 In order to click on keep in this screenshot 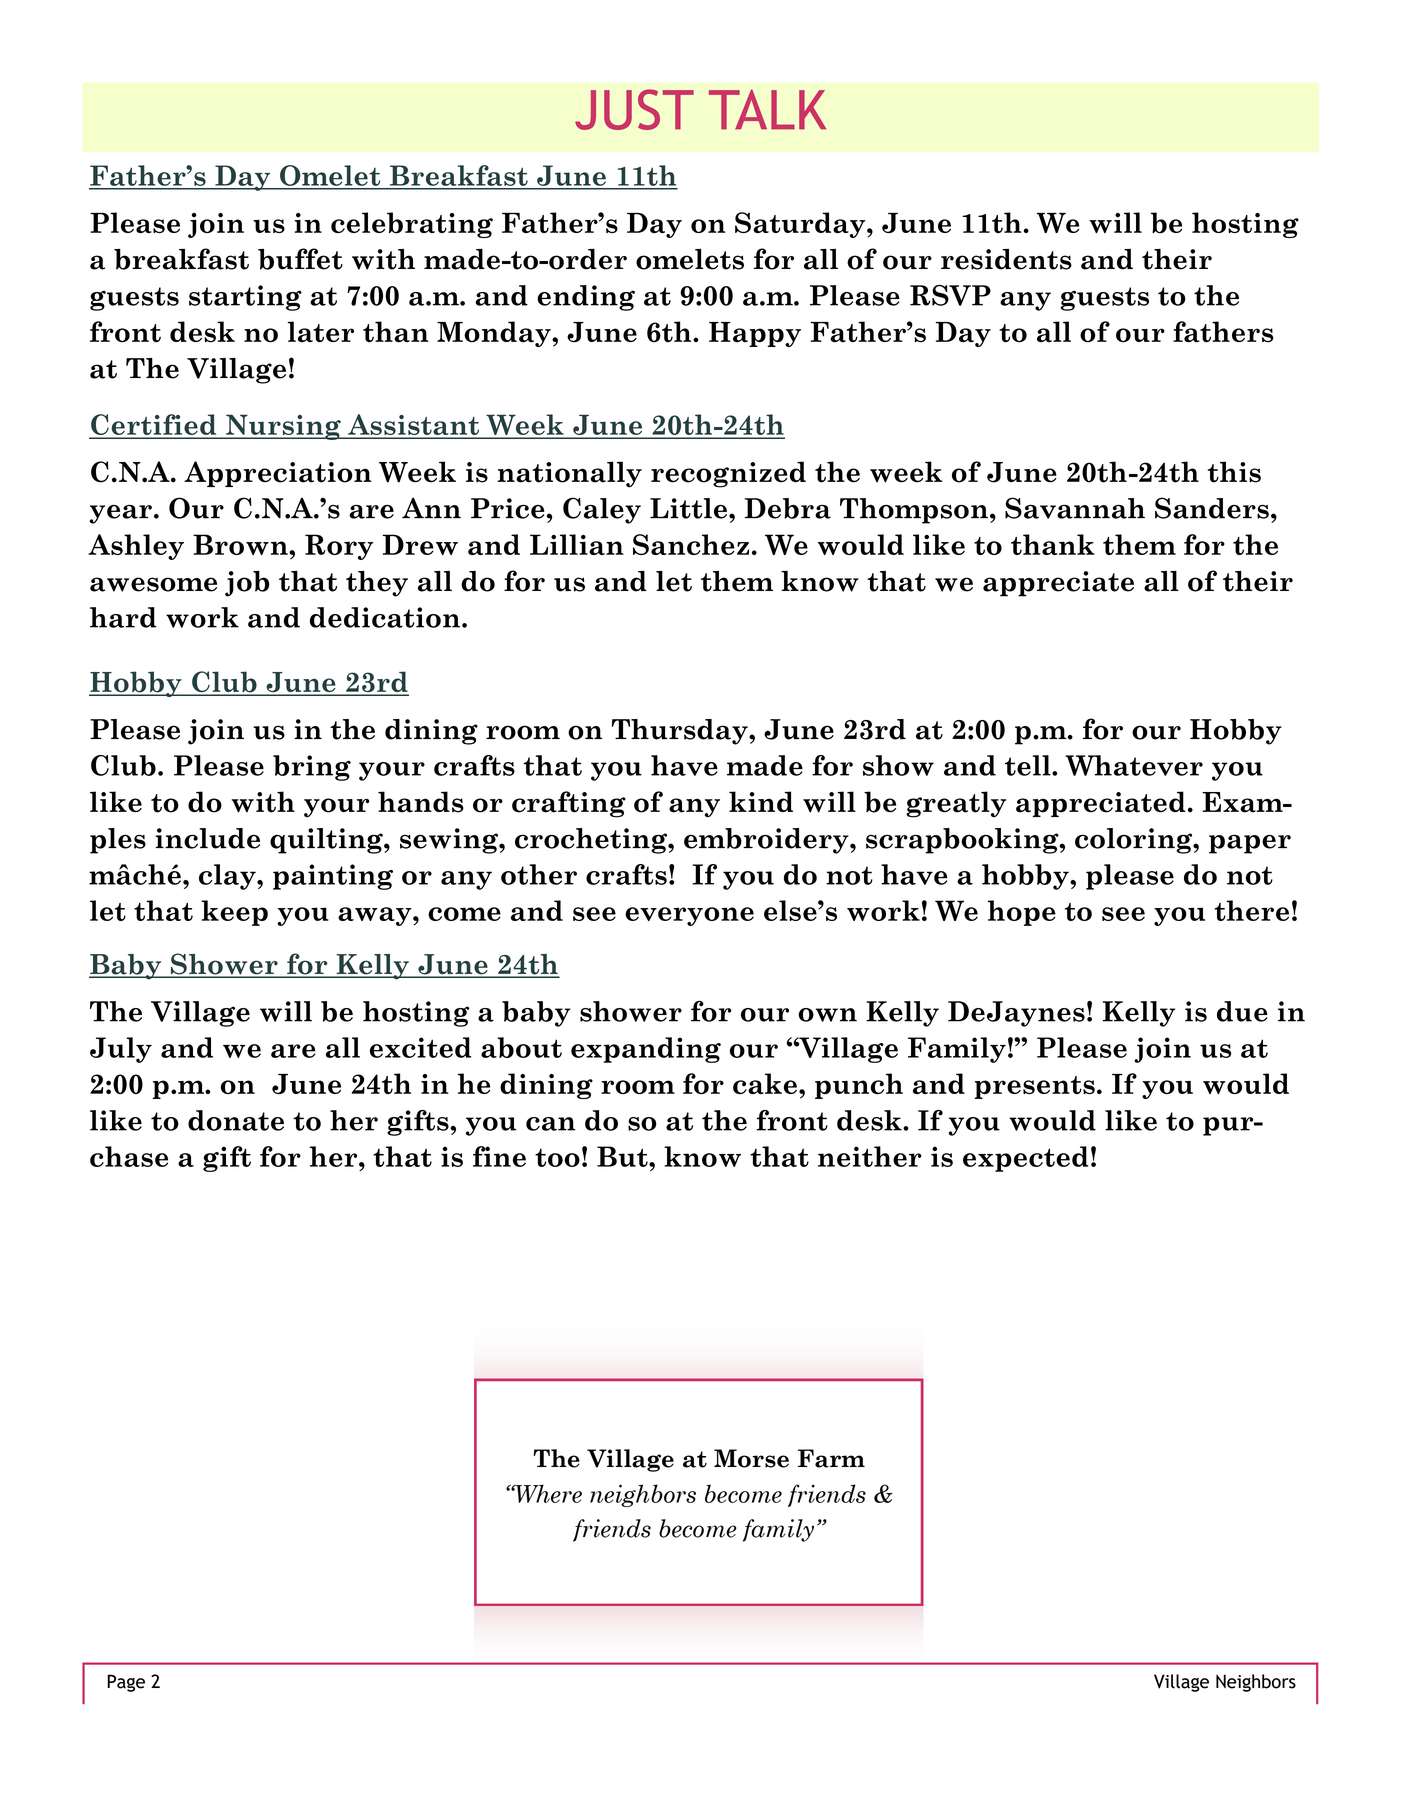, I will do `click(234, 913)`.
